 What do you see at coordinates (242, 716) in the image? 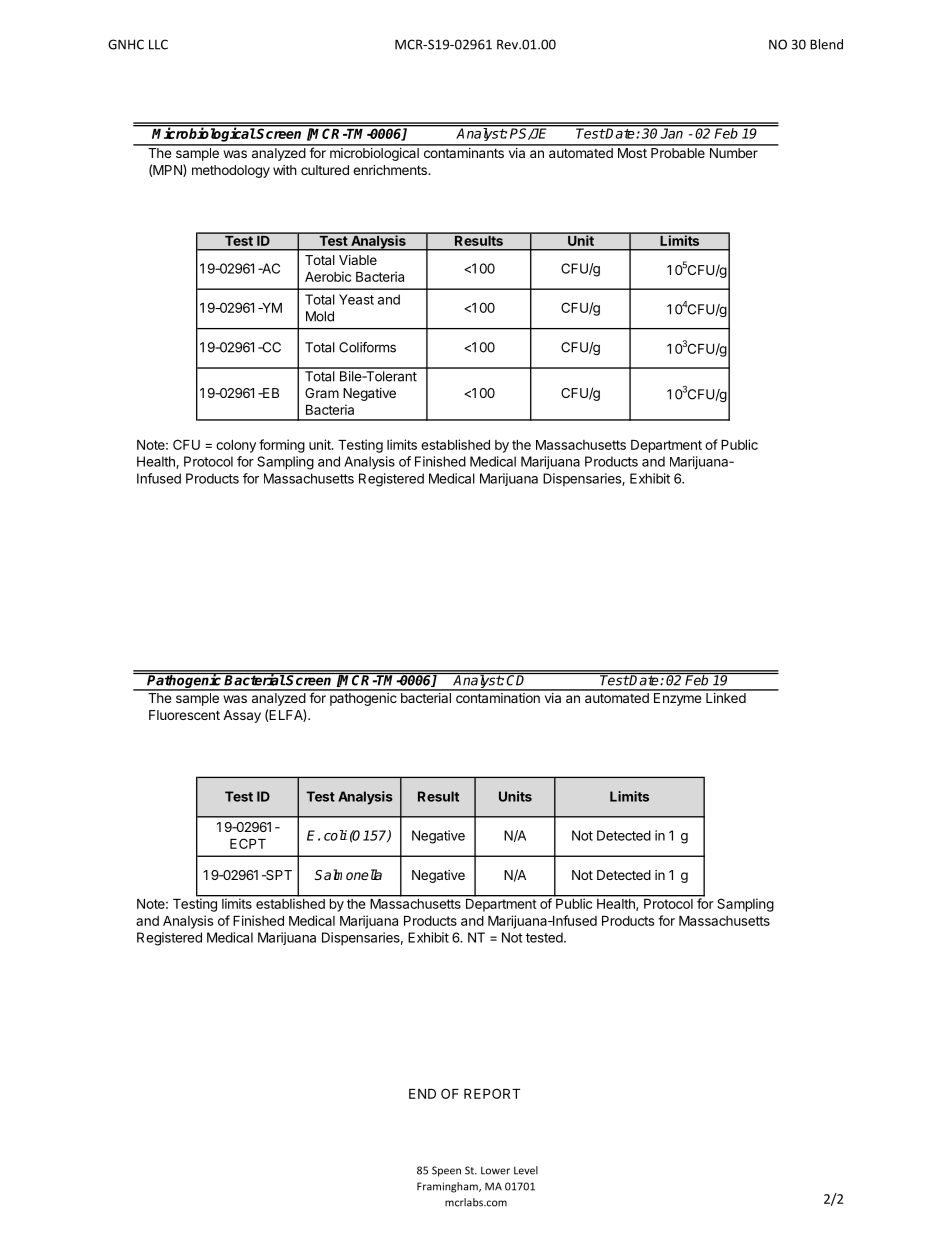
I see `Assay` at bounding box center [242, 716].
